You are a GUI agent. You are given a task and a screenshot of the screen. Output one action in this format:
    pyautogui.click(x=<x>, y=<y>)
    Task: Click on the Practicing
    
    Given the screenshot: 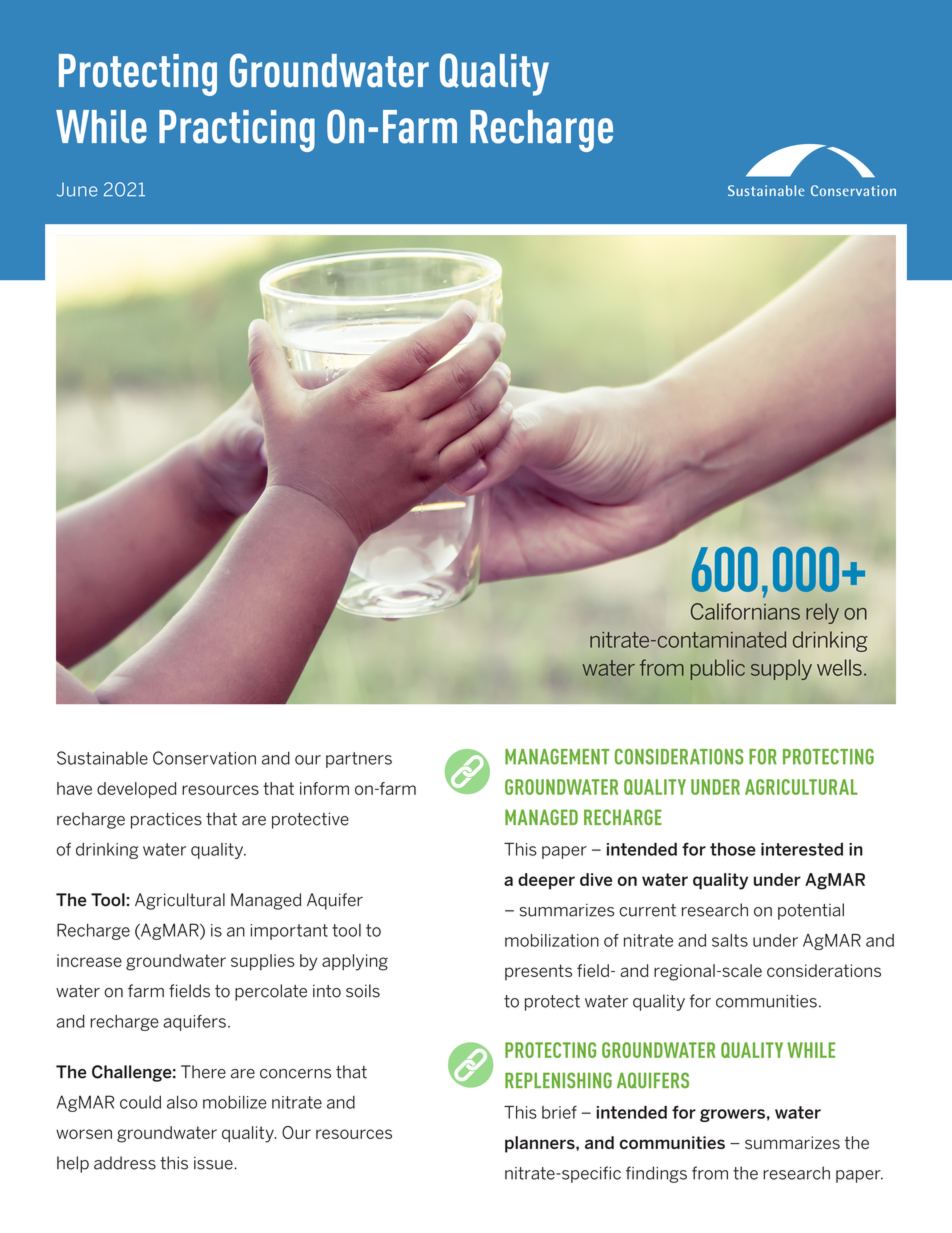 What is the action you would take?
    pyautogui.click(x=237, y=131)
